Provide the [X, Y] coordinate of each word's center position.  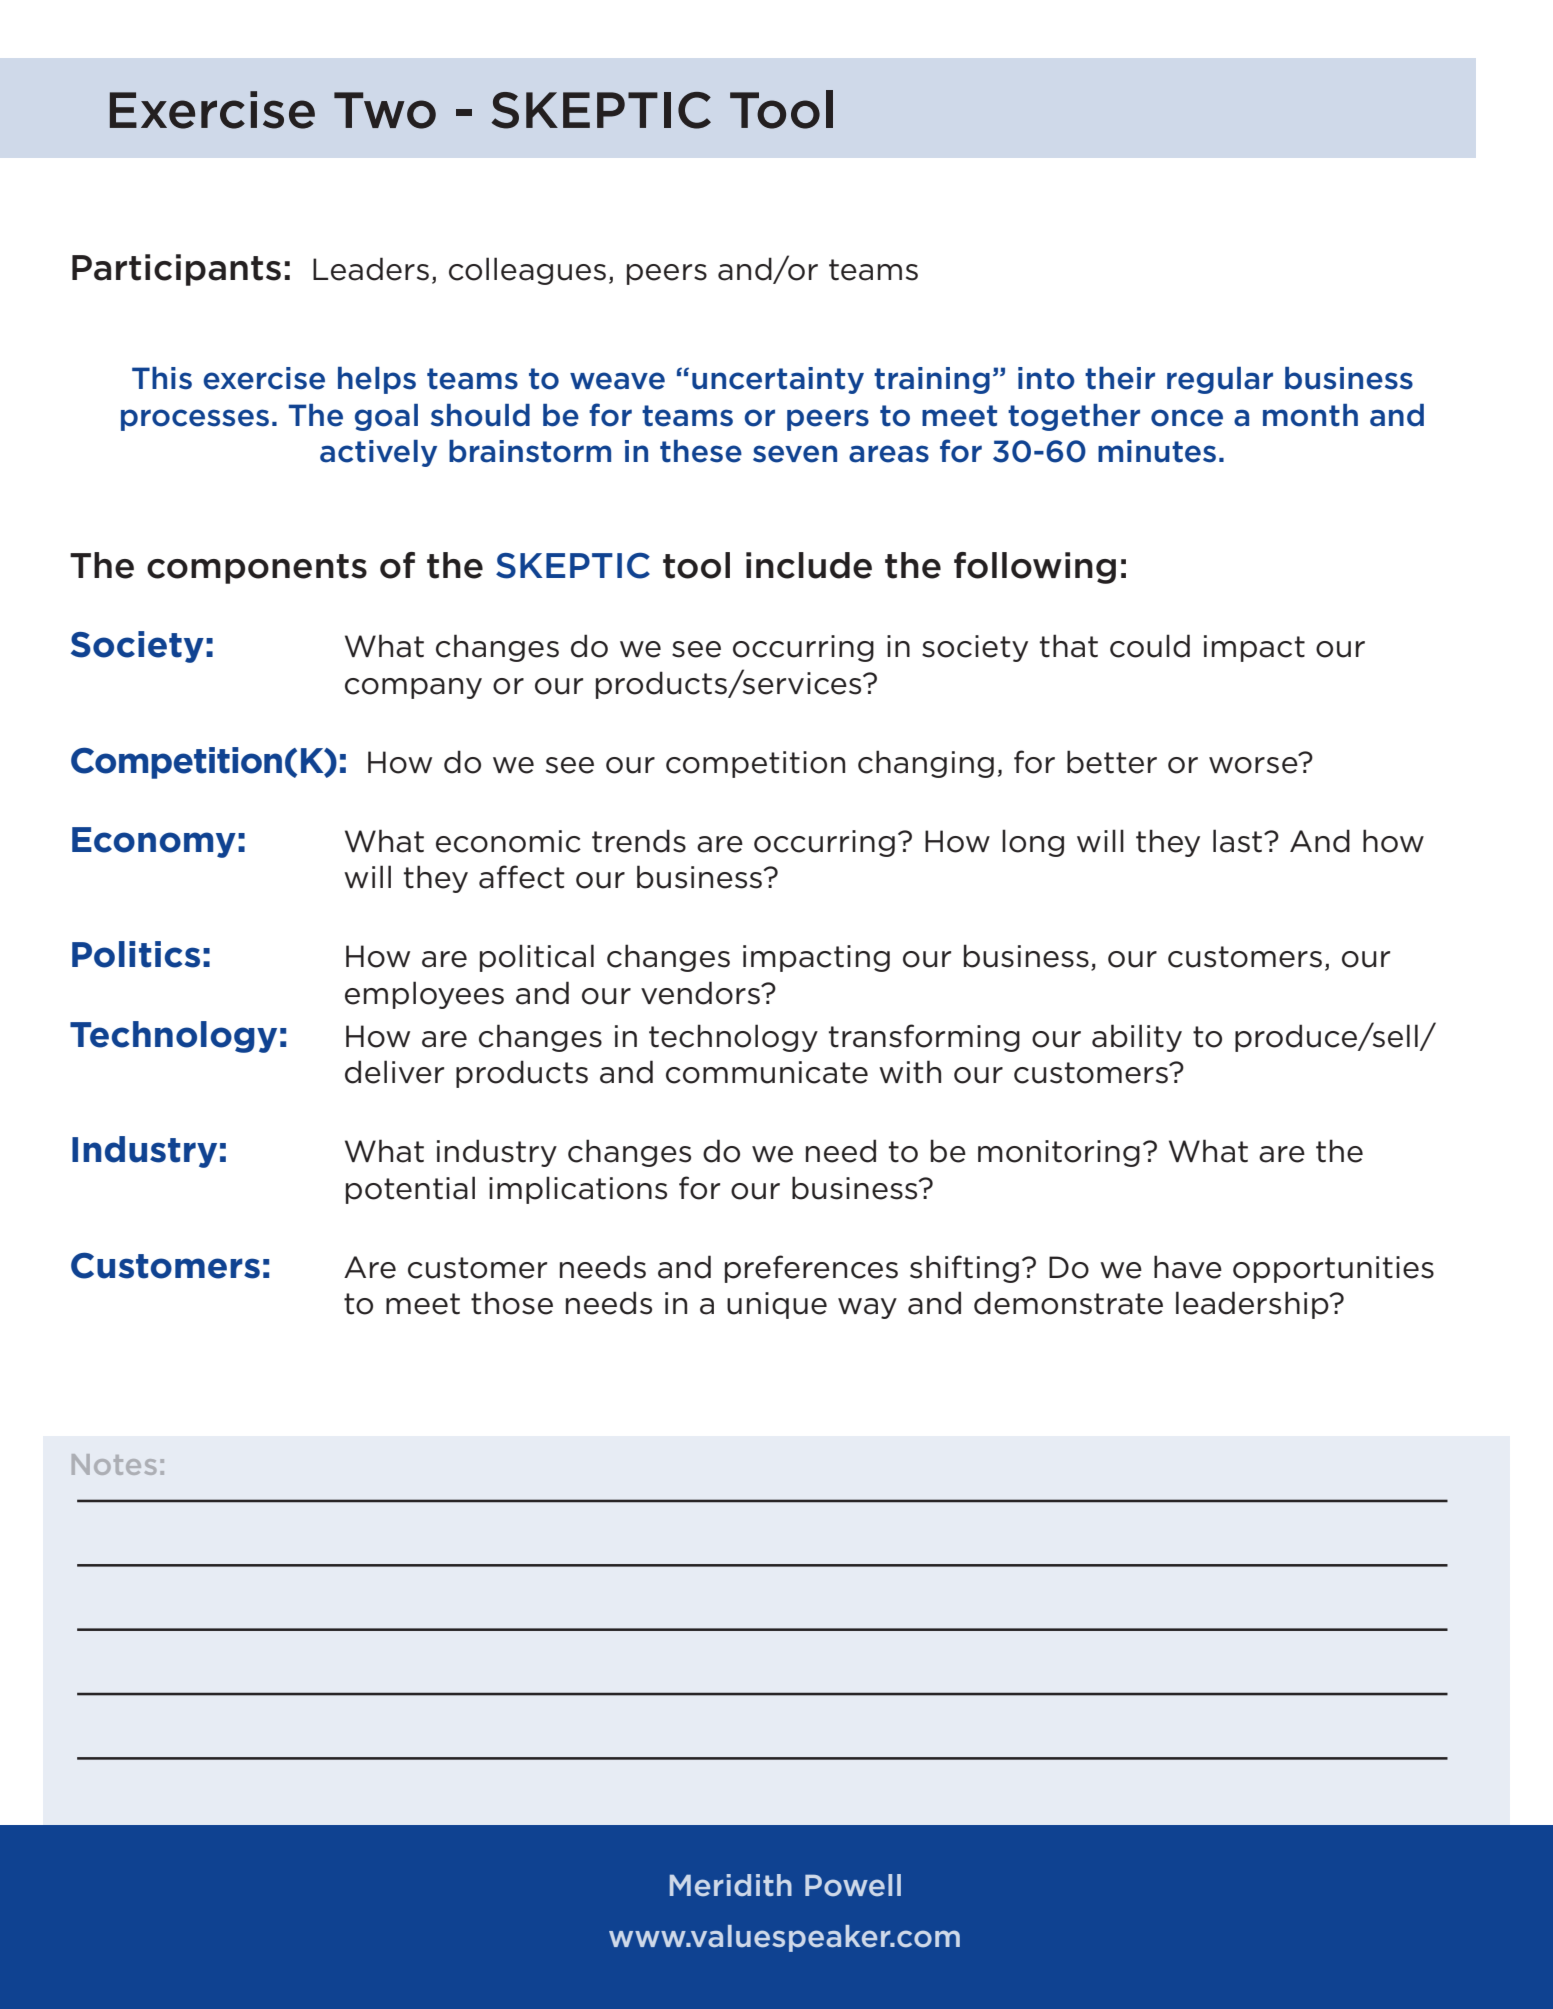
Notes [114, 1464]
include [809, 565]
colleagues [527, 271]
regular [1220, 380]
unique [777, 1305]
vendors [701, 993]
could [1150, 646]
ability [1137, 1038]
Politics [136, 954]
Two [385, 110]
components [257, 569]
